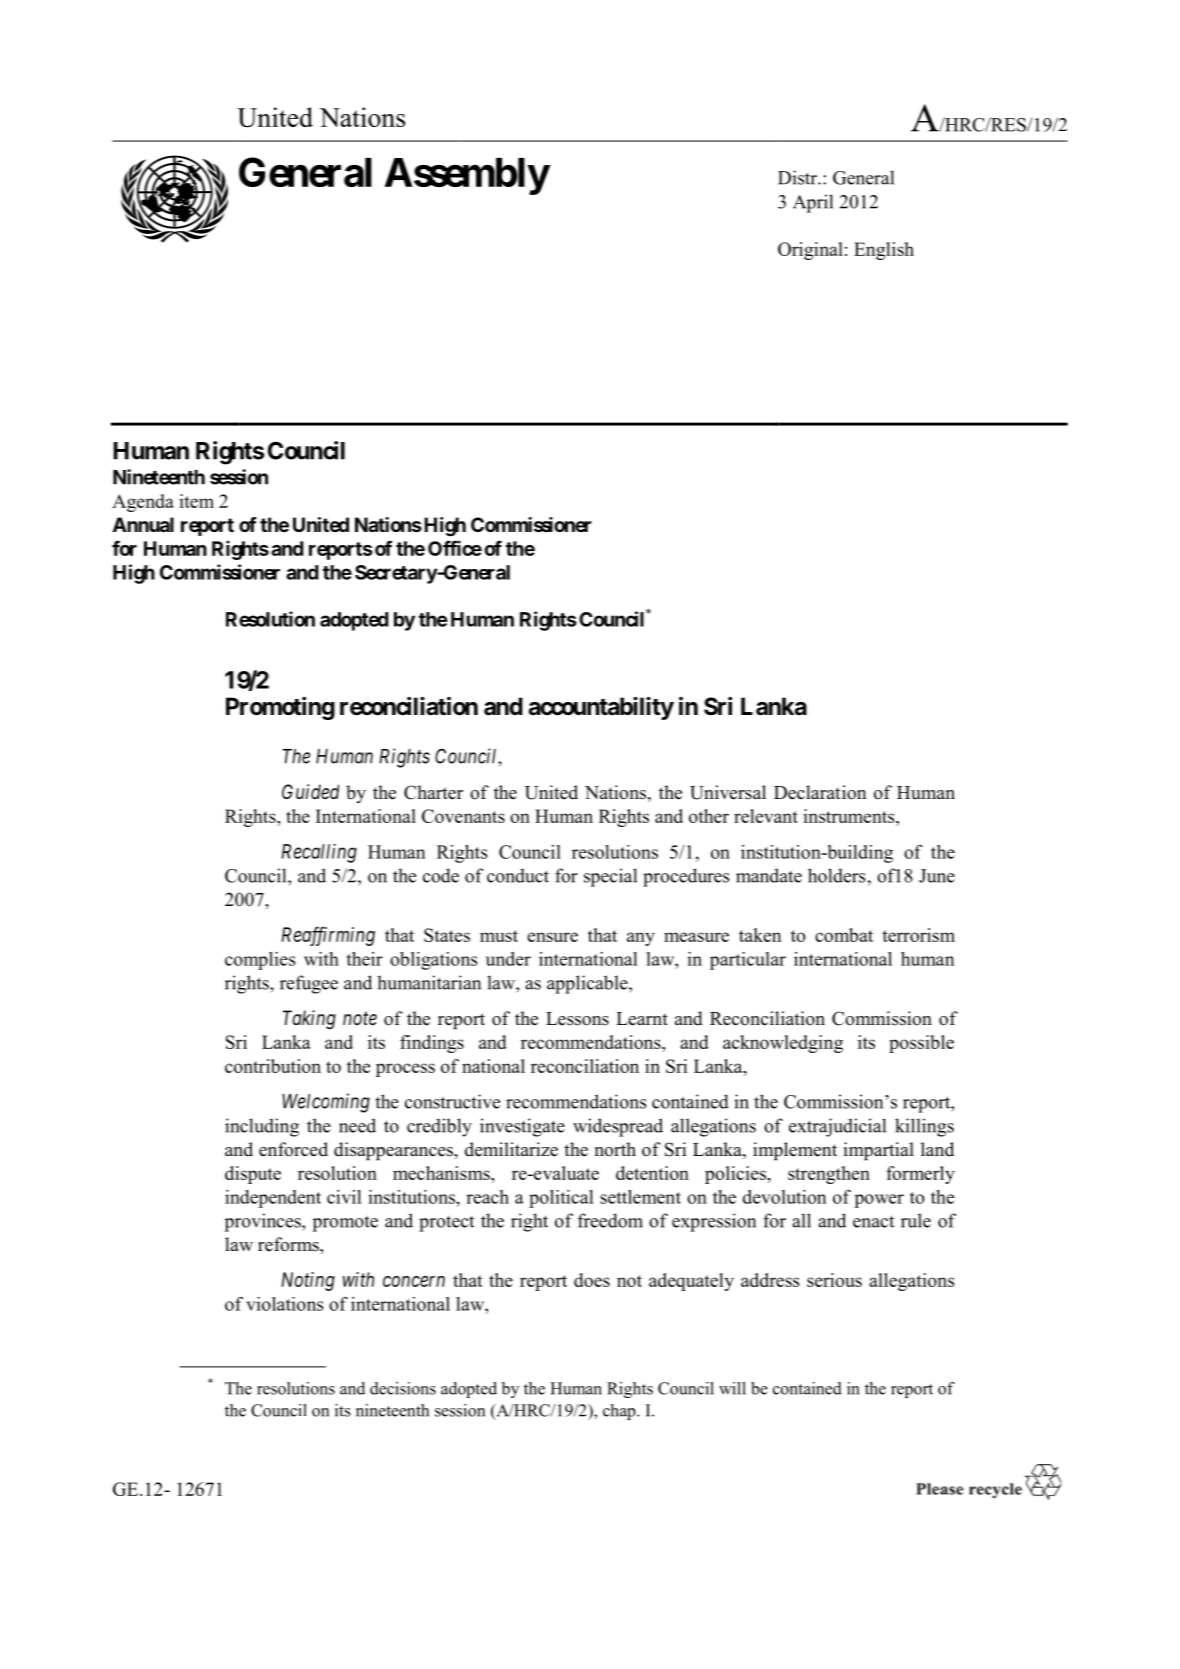 Image resolution: width=1180 pixels, height=1669 pixels. What do you see at coordinates (844, 935) in the screenshot?
I see `combat` at bounding box center [844, 935].
